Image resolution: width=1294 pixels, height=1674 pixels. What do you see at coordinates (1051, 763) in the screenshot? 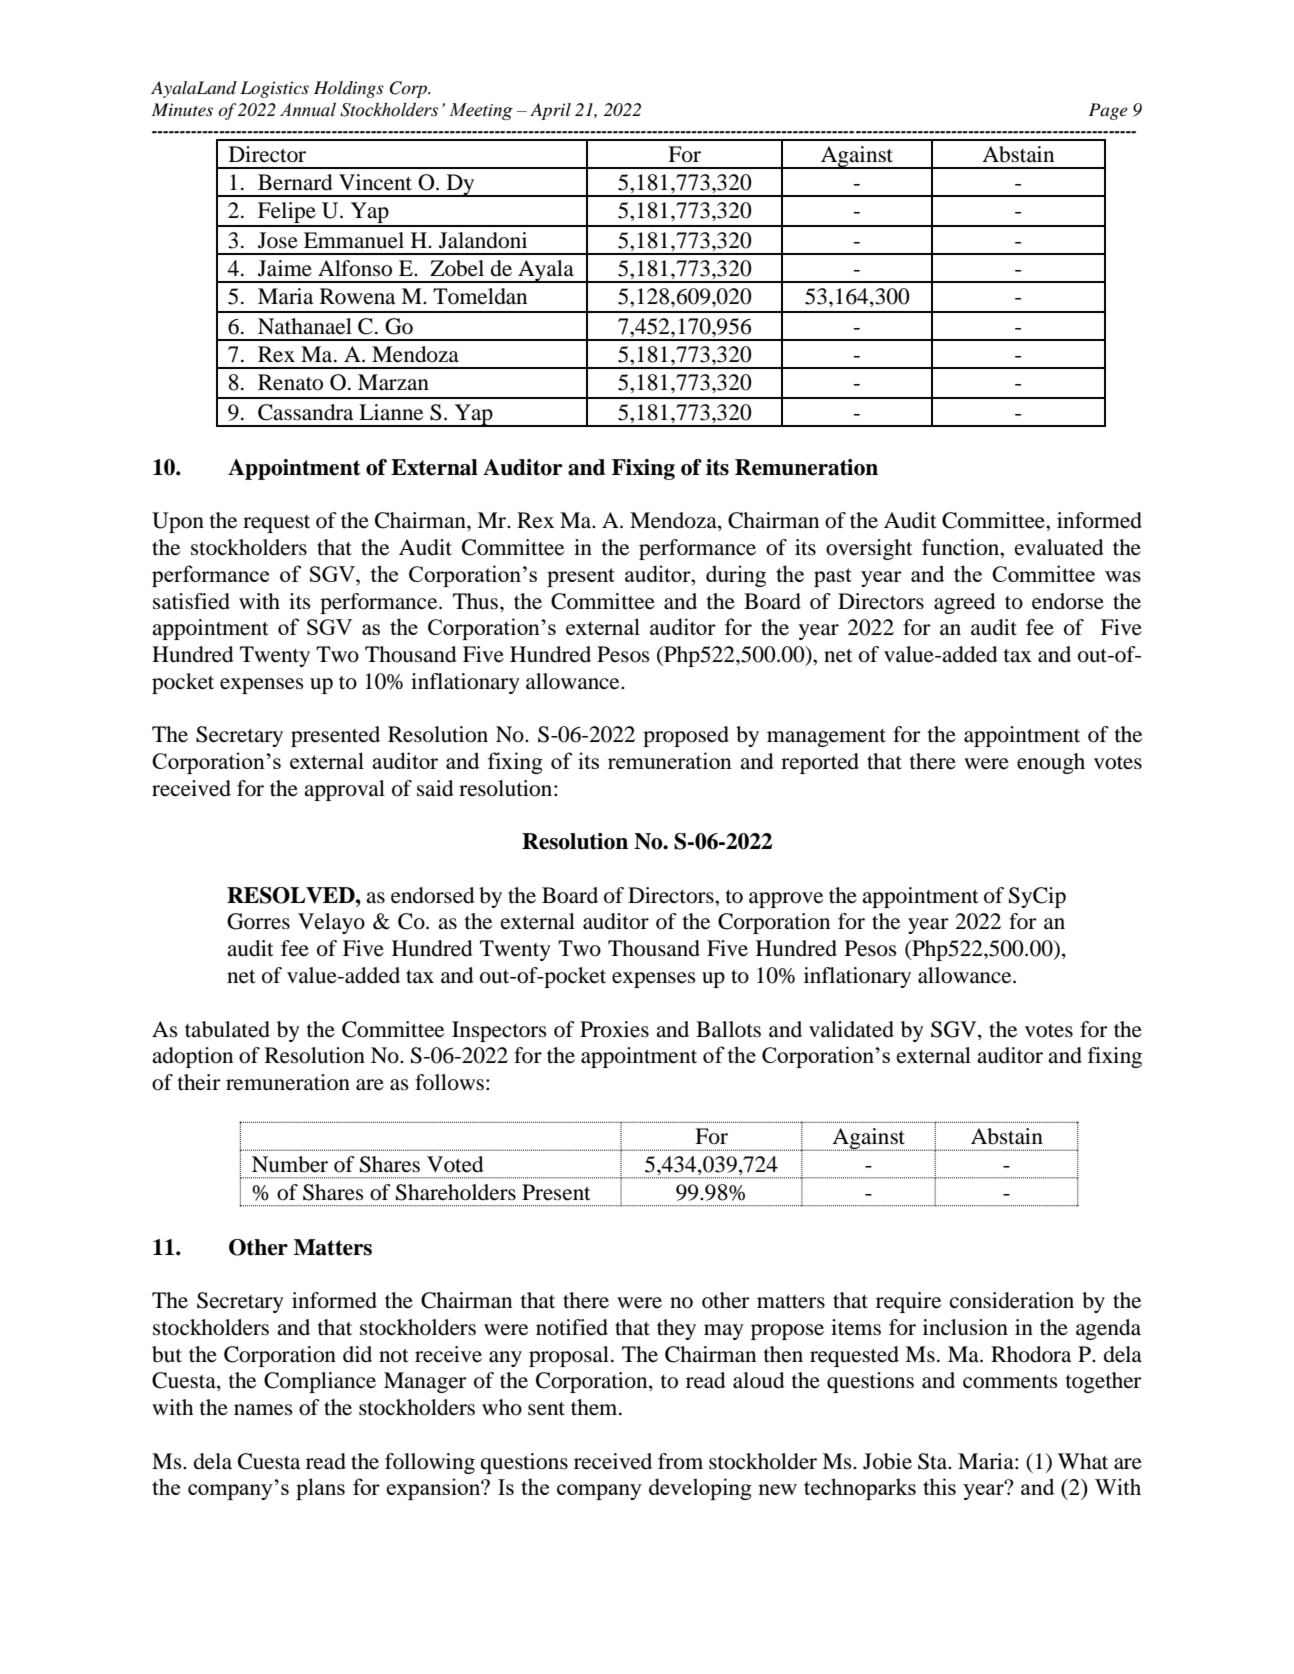
I see `enough` at bounding box center [1051, 763].
